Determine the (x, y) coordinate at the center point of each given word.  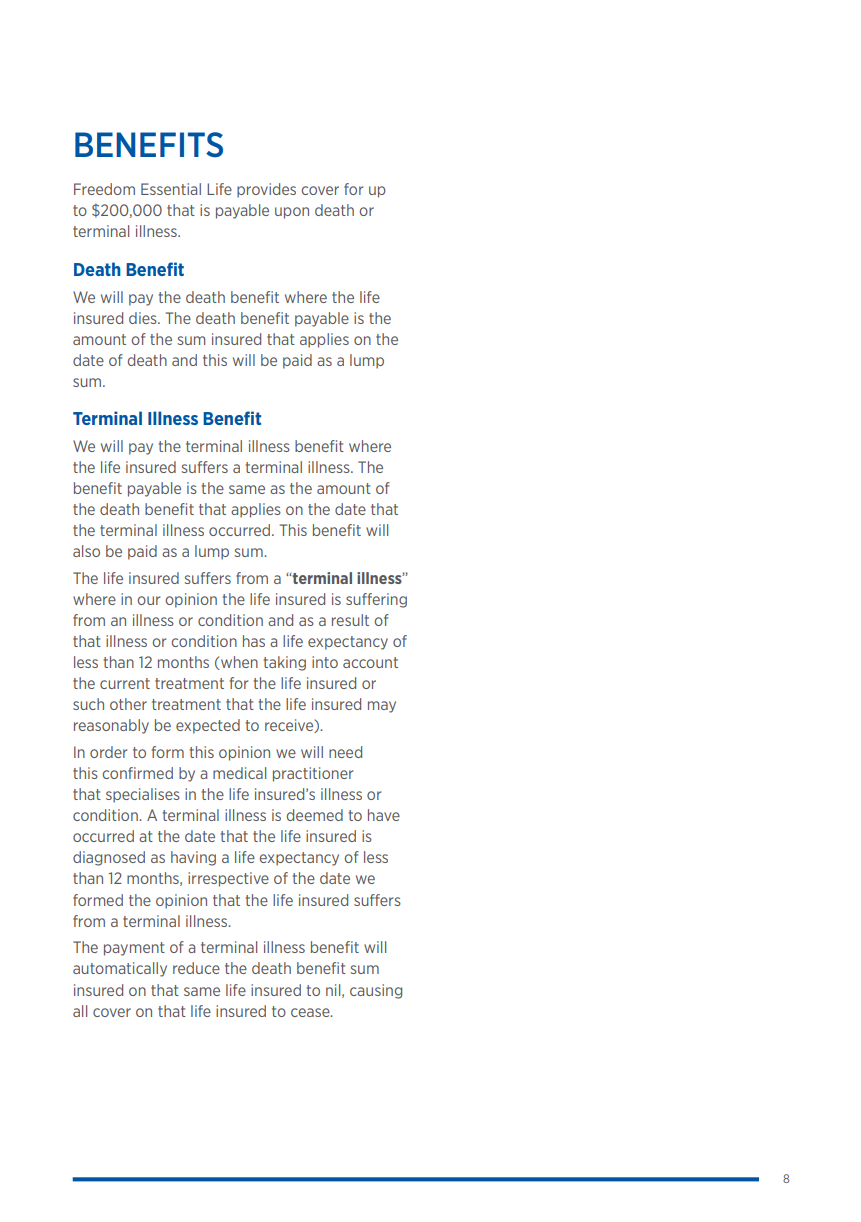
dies (144, 318)
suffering (376, 600)
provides (266, 190)
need (345, 752)
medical (239, 773)
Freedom (104, 189)
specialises (143, 795)
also (86, 551)
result (350, 620)
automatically (120, 969)
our (148, 600)
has (254, 641)
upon (292, 213)
